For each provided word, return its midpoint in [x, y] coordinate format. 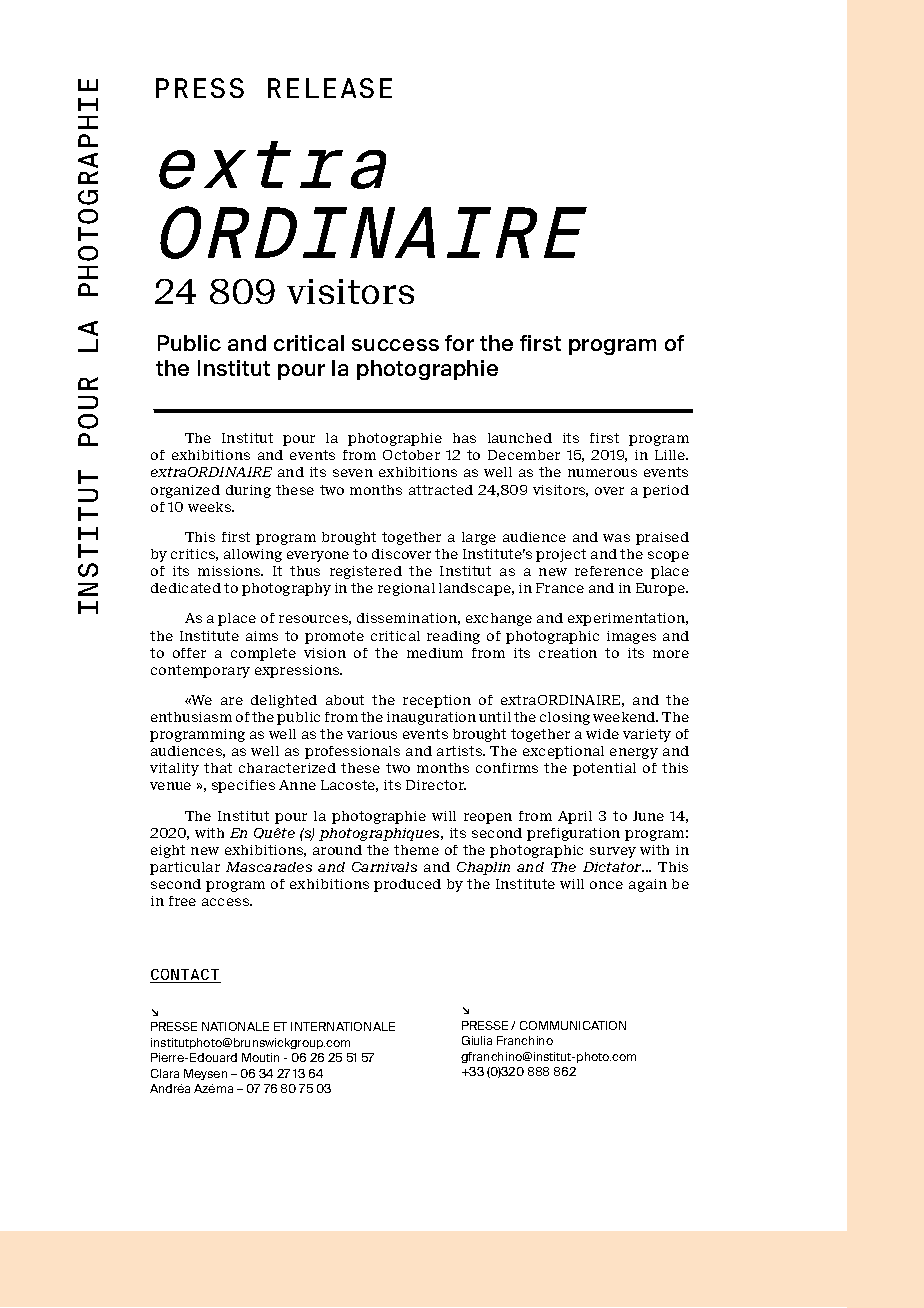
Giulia [477, 1040]
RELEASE [330, 88]
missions [230, 571]
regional [406, 589]
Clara [165, 1073]
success [395, 345]
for [459, 343]
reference [609, 571]
